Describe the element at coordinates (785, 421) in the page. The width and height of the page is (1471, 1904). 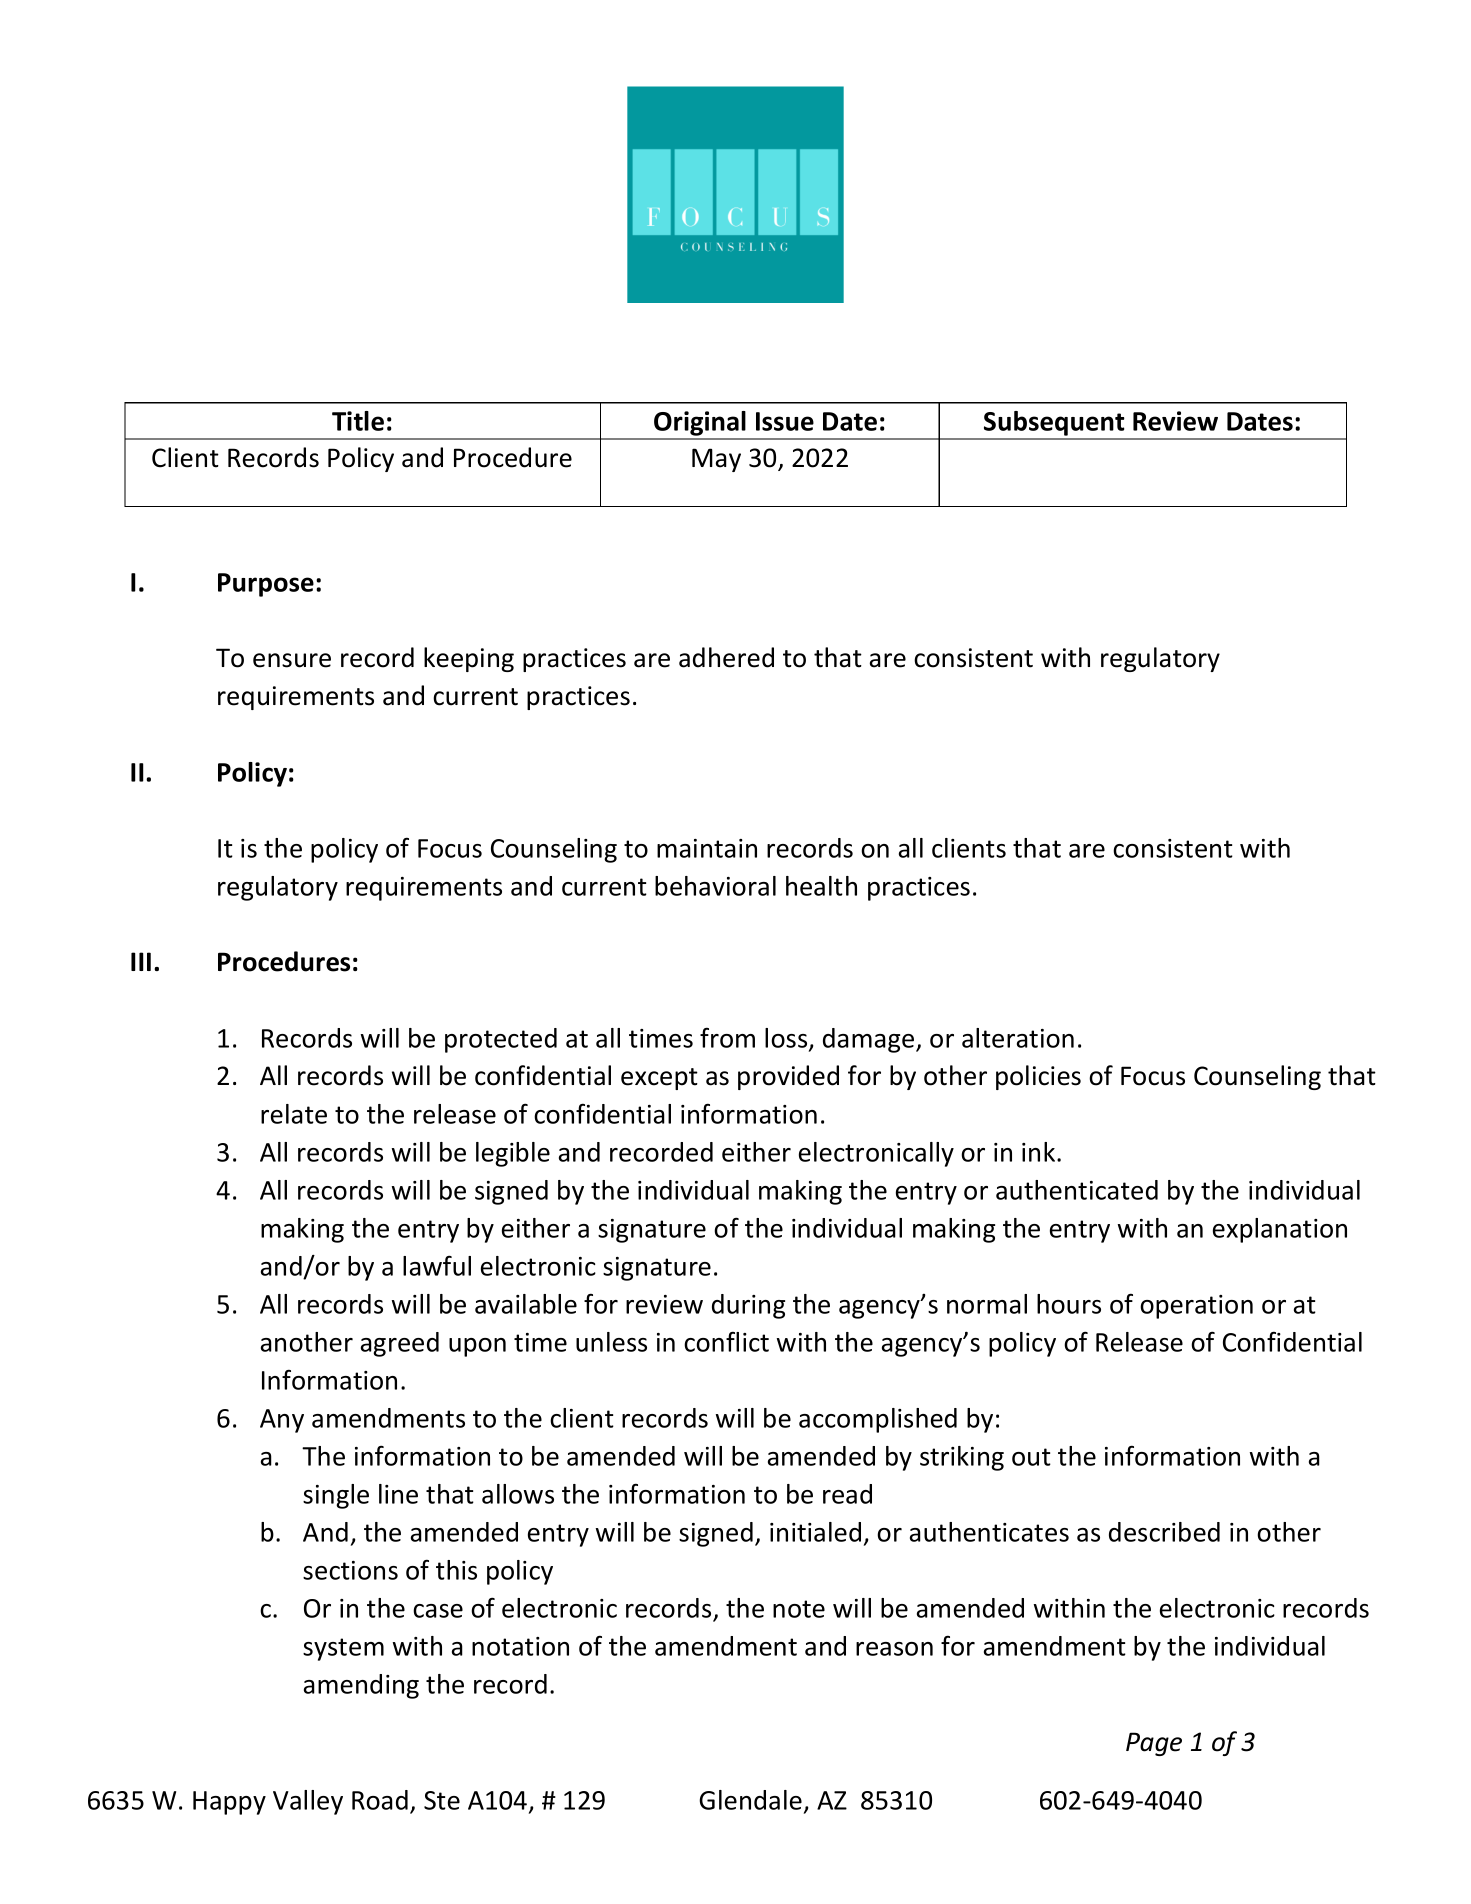
I see `Issue` at that location.
